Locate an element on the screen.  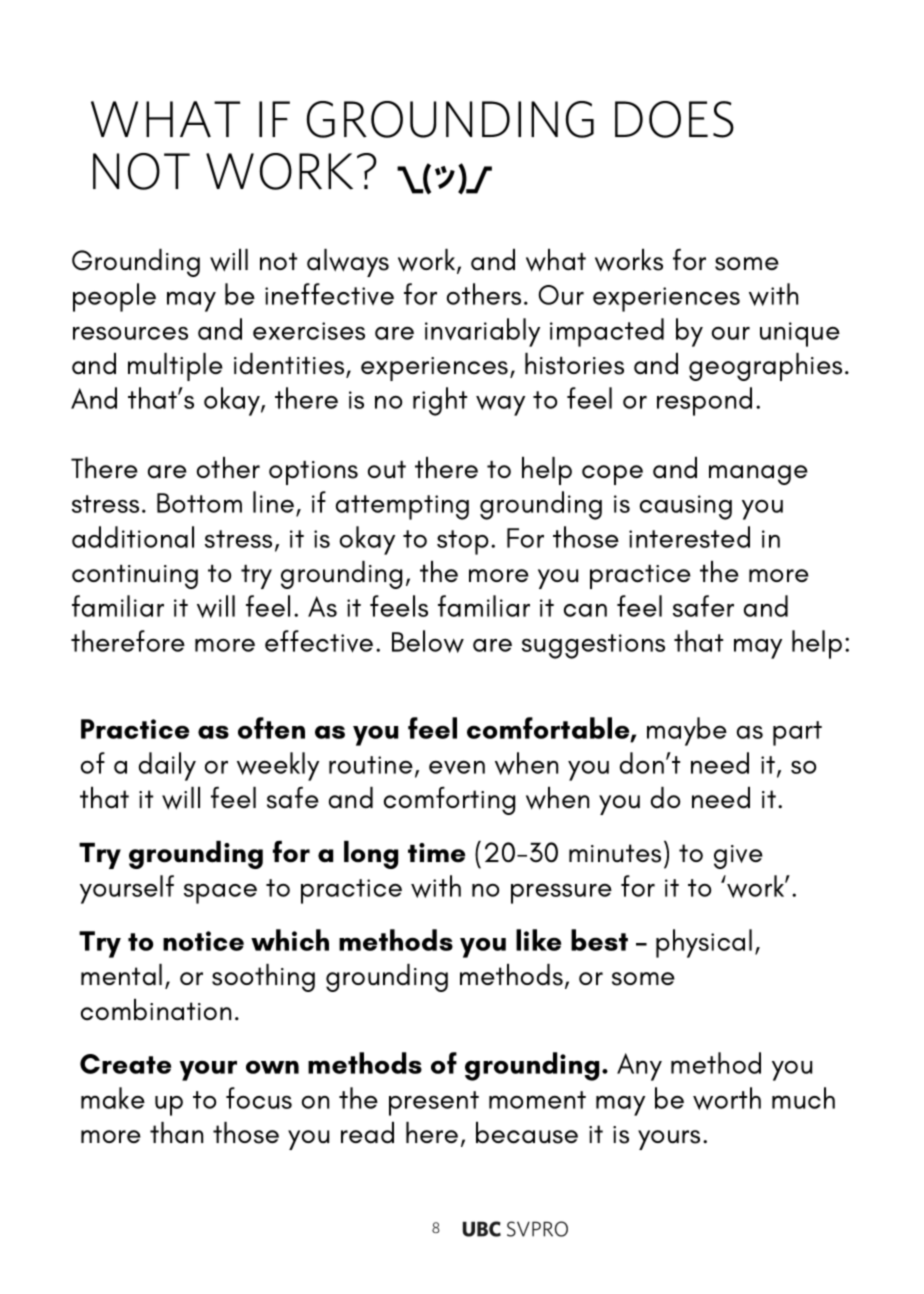
DOES is located at coordinates (674, 119).
